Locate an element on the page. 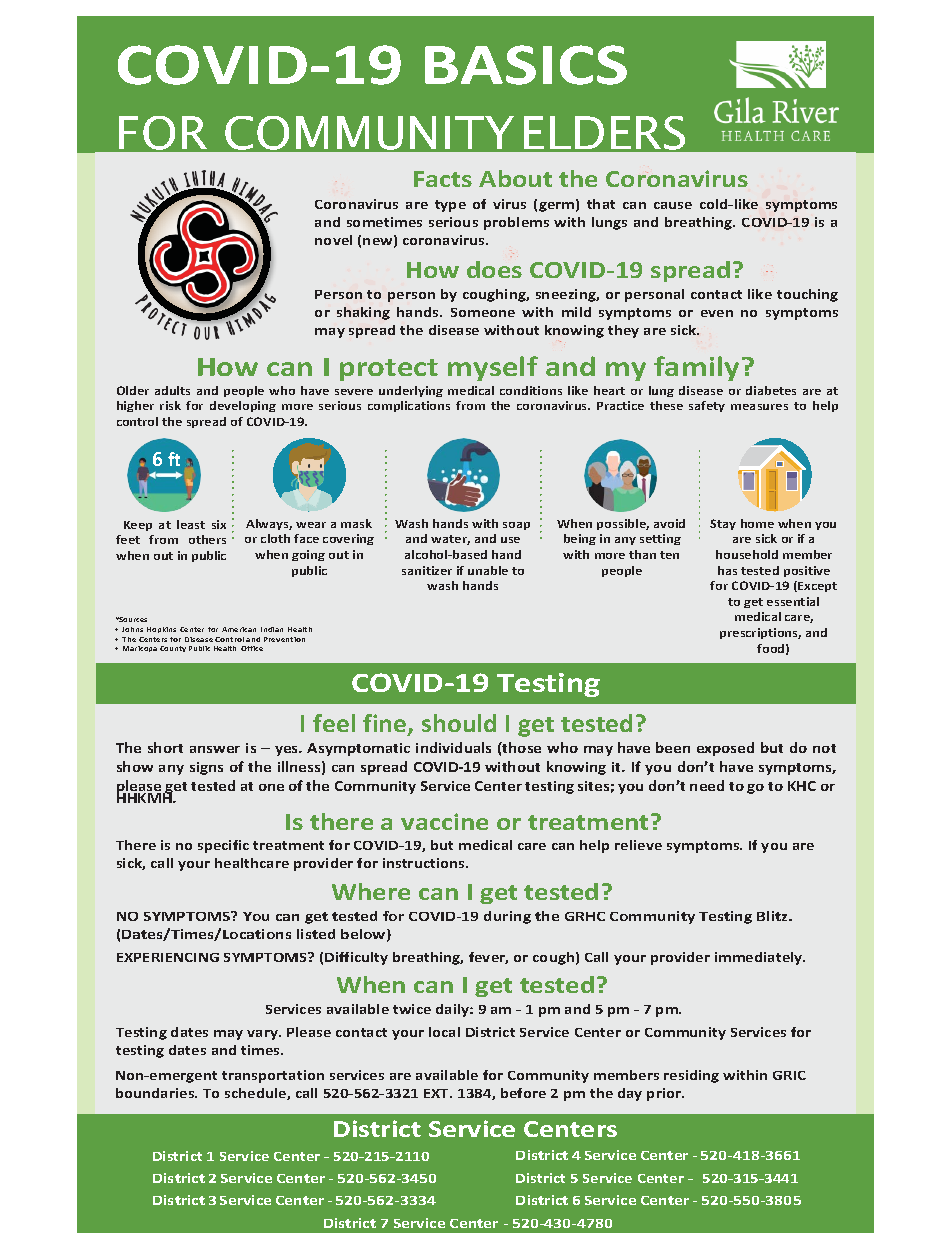 This page has height=1233, width=952. local is located at coordinates (444, 1032).
